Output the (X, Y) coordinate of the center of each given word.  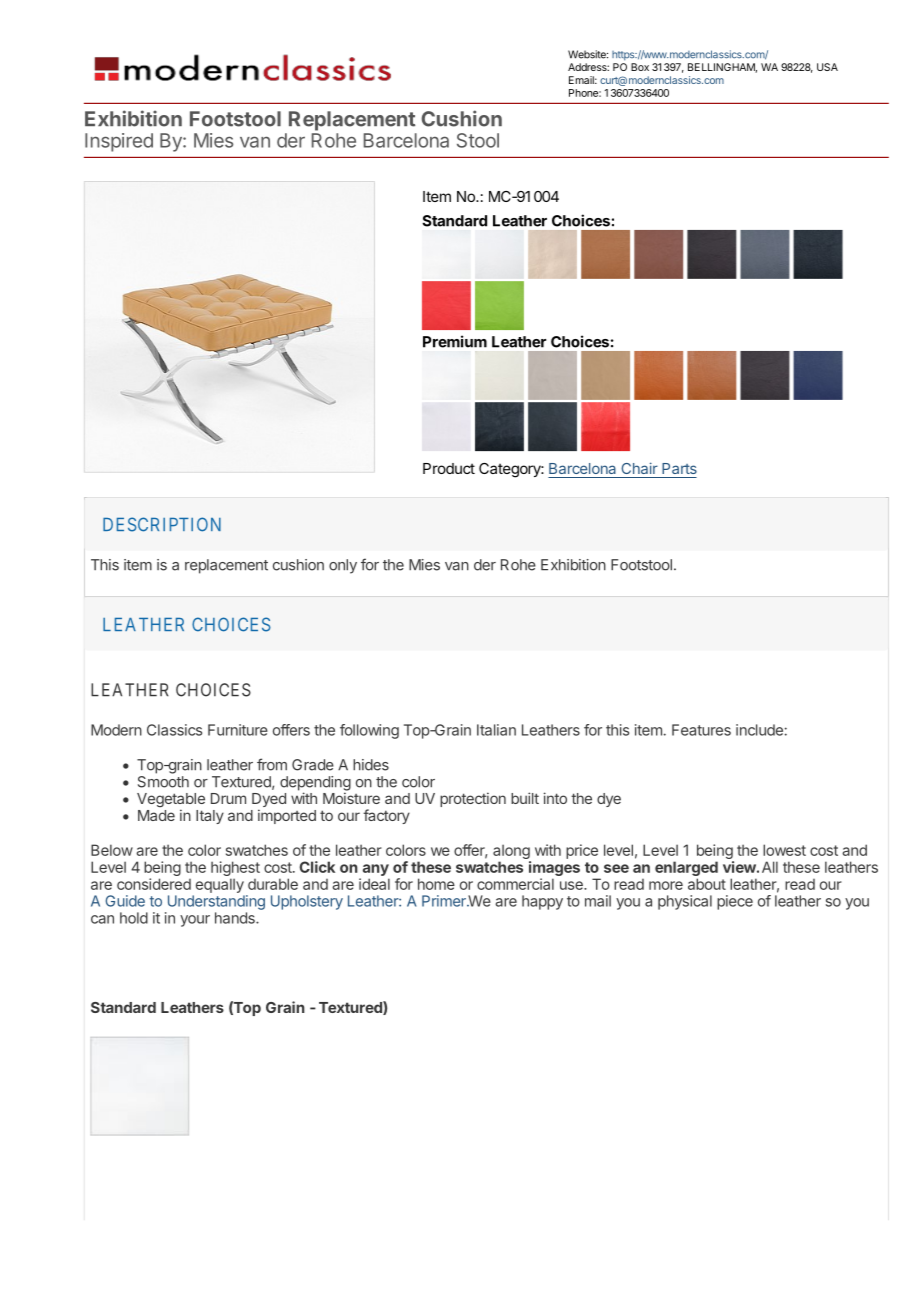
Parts (679, 468)
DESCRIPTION (162, 524)
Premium (455, 341)
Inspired (119, 142)
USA (827, 67)
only (343, 566)
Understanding (216, 902)
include (759, 730)
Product (449, 468)
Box (640, 67)
